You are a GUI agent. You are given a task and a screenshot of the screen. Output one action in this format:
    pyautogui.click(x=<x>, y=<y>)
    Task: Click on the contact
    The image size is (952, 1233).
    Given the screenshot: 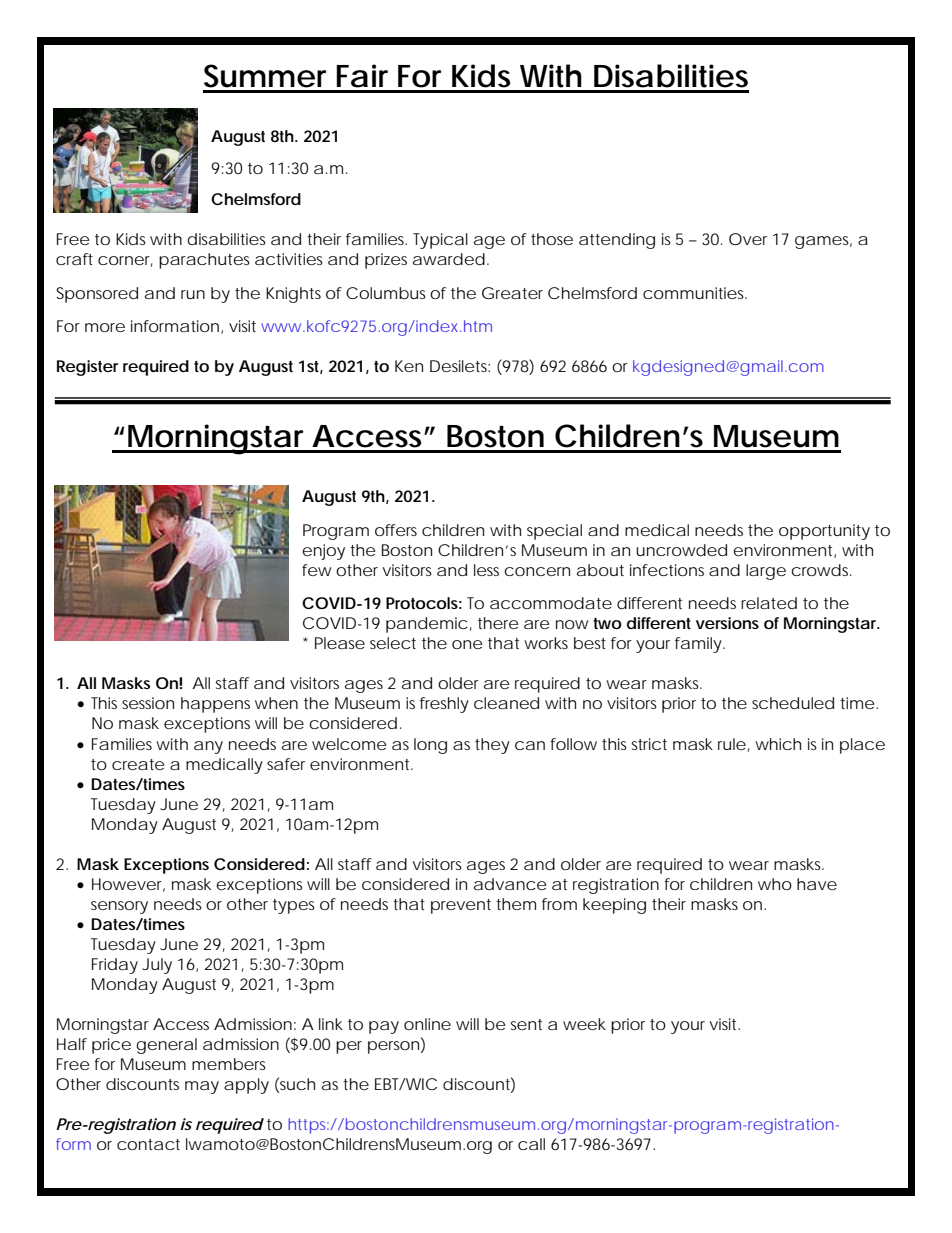 What is the action you would take?
    pyautogui.click(x=148, y=1144)
